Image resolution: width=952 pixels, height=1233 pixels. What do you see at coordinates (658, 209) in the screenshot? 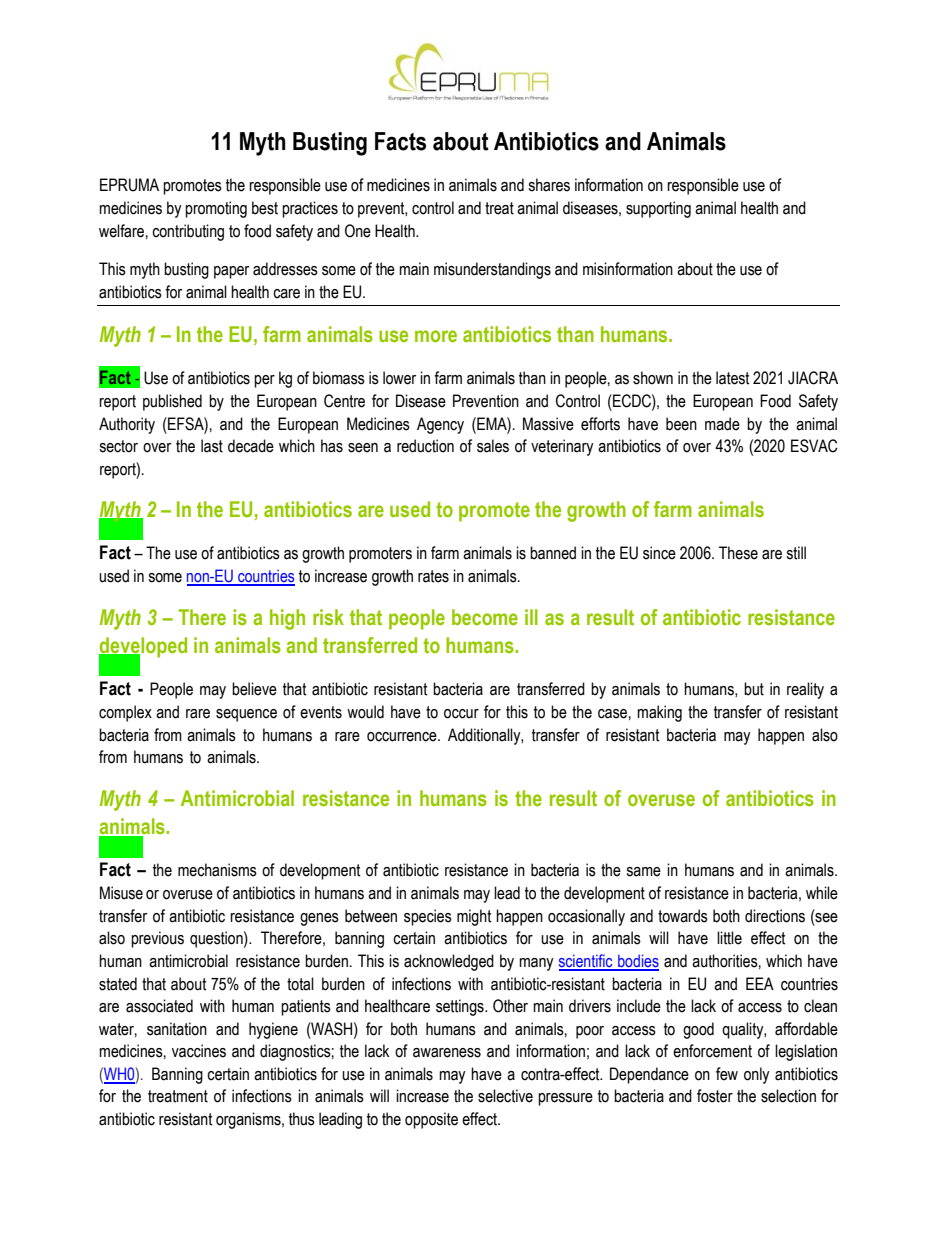
I see `supporting` at bounding box center [658, 209].
